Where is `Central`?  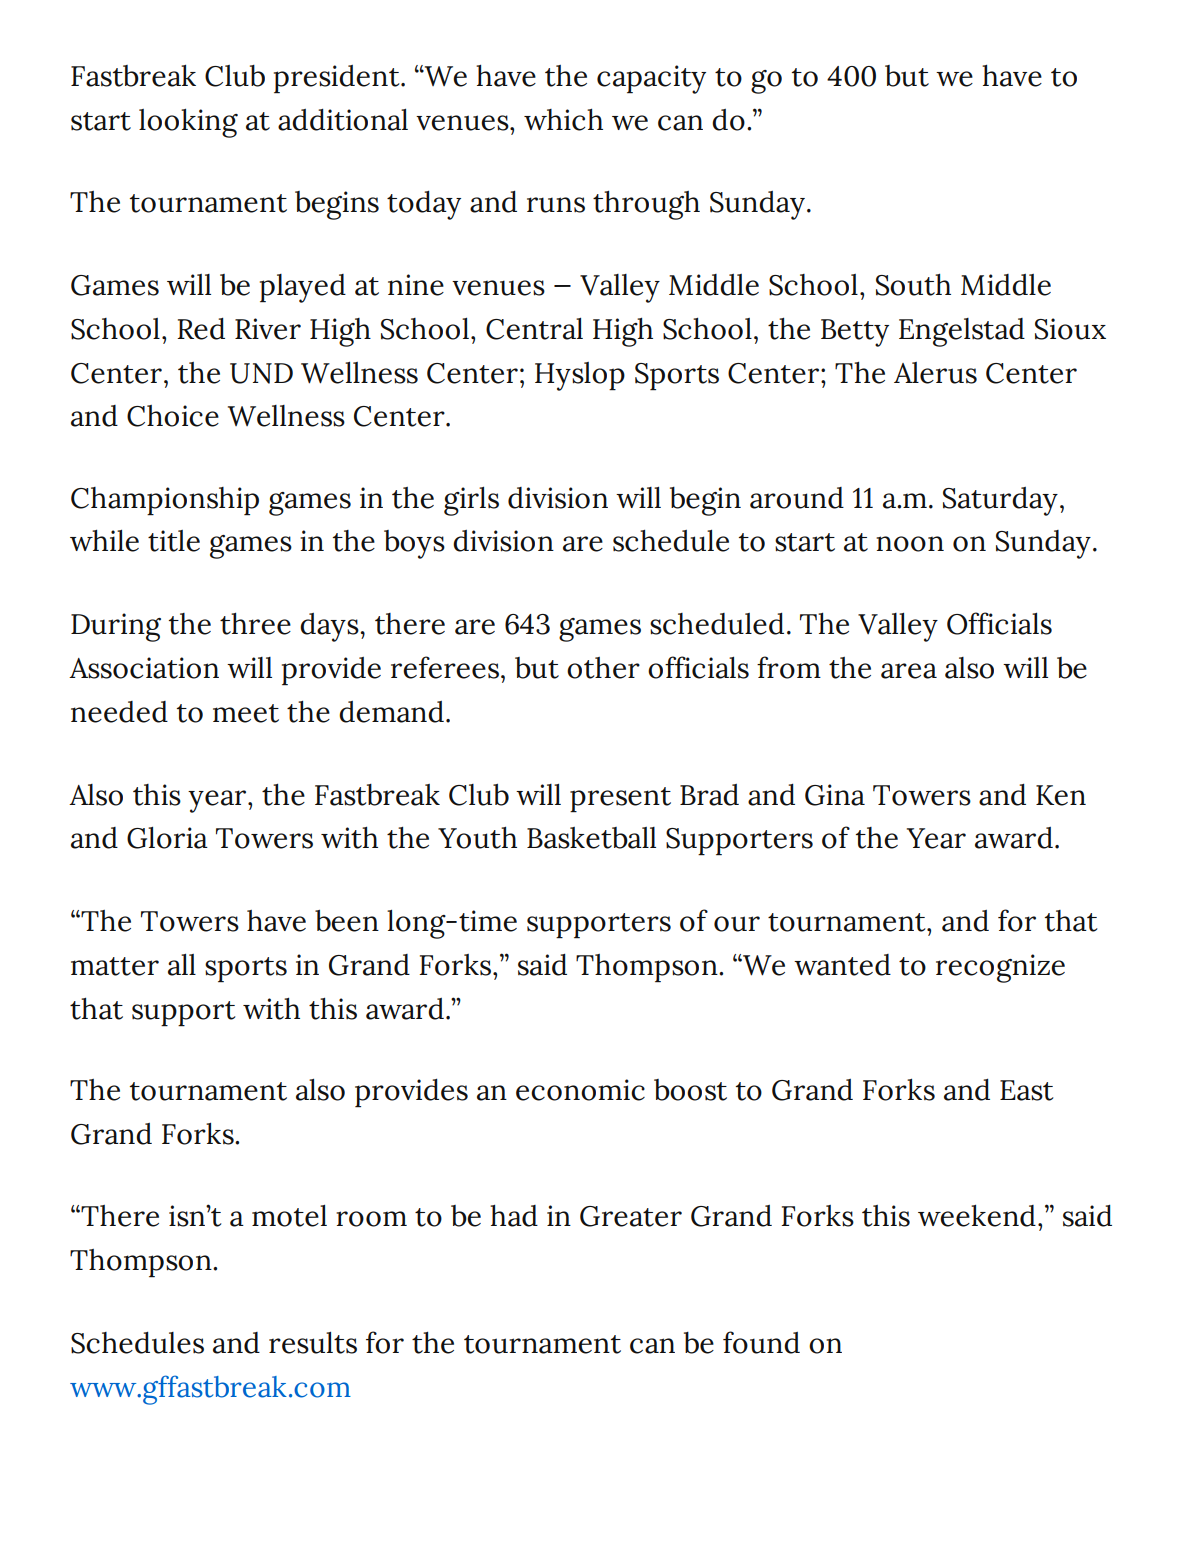
Central is located at coordinates (534, 329).
